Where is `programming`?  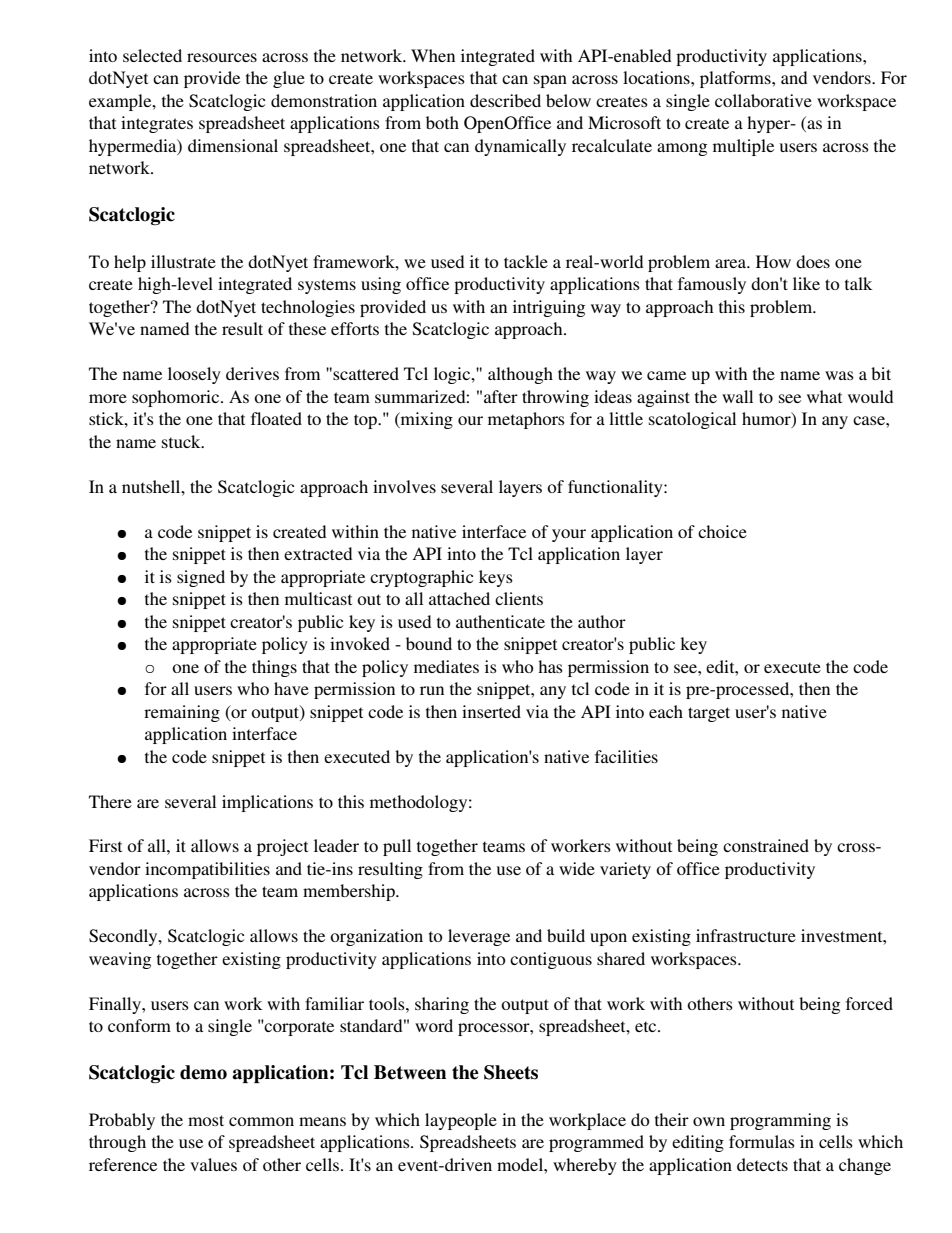
programming is located at coordinates (780, 1121).
